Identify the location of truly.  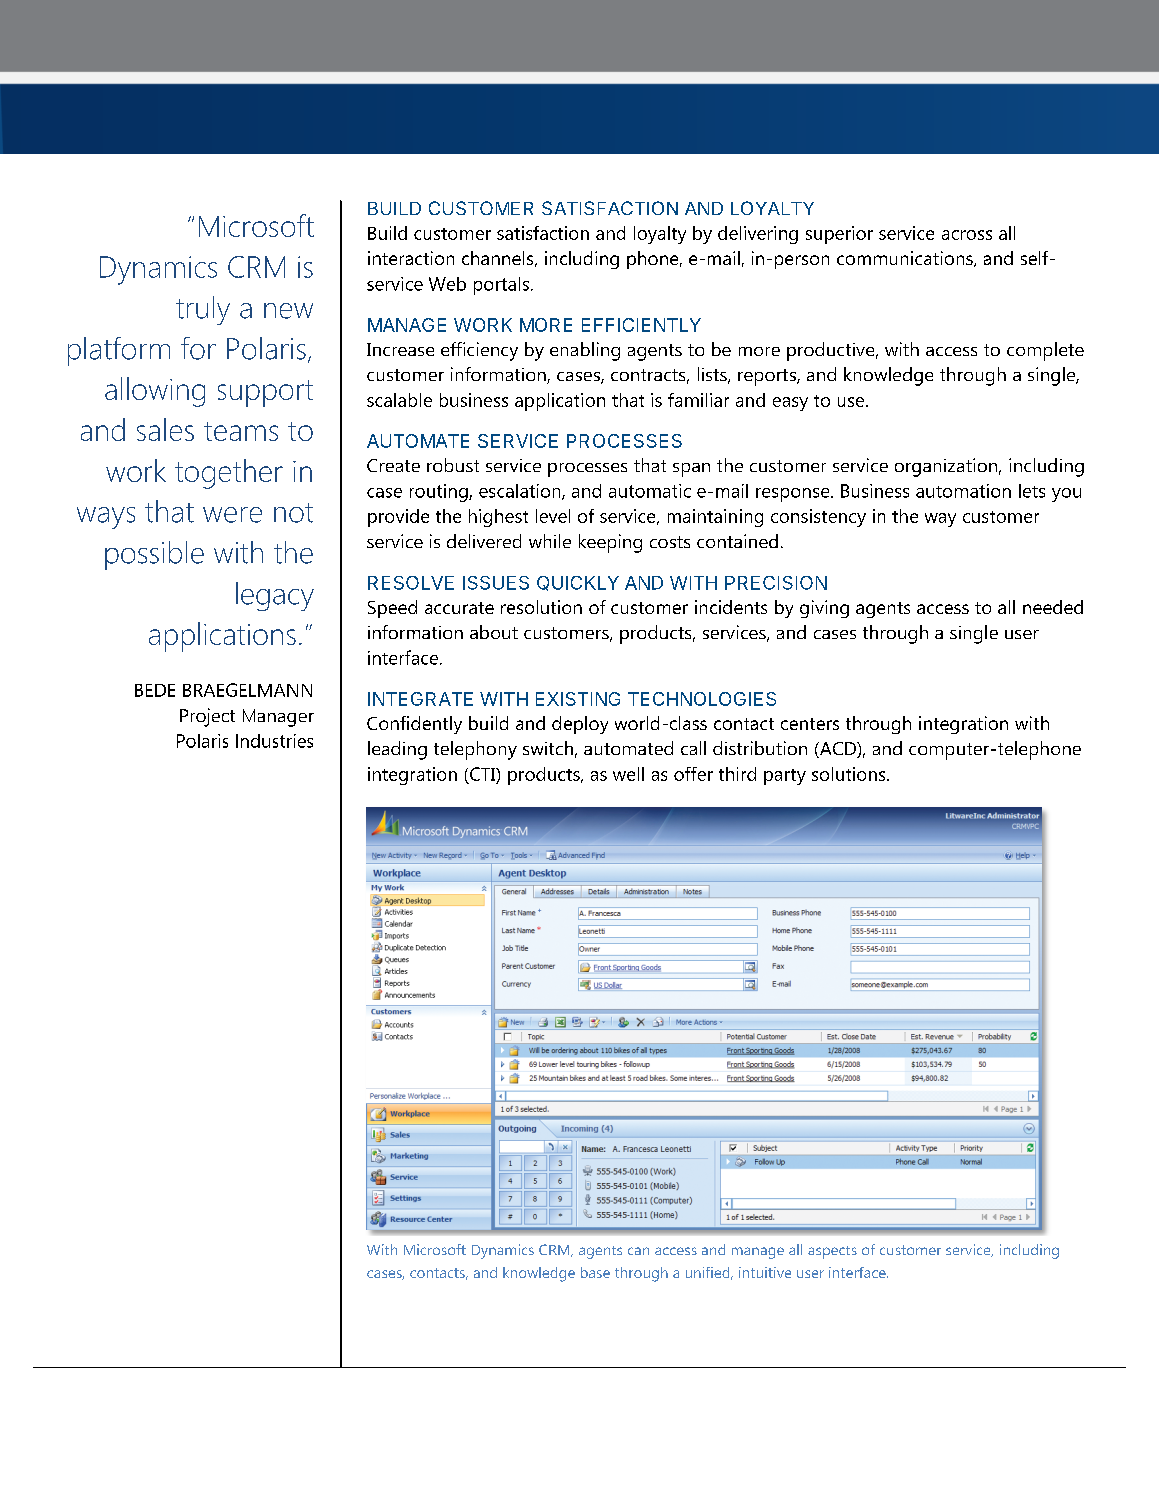
(203, 310).
